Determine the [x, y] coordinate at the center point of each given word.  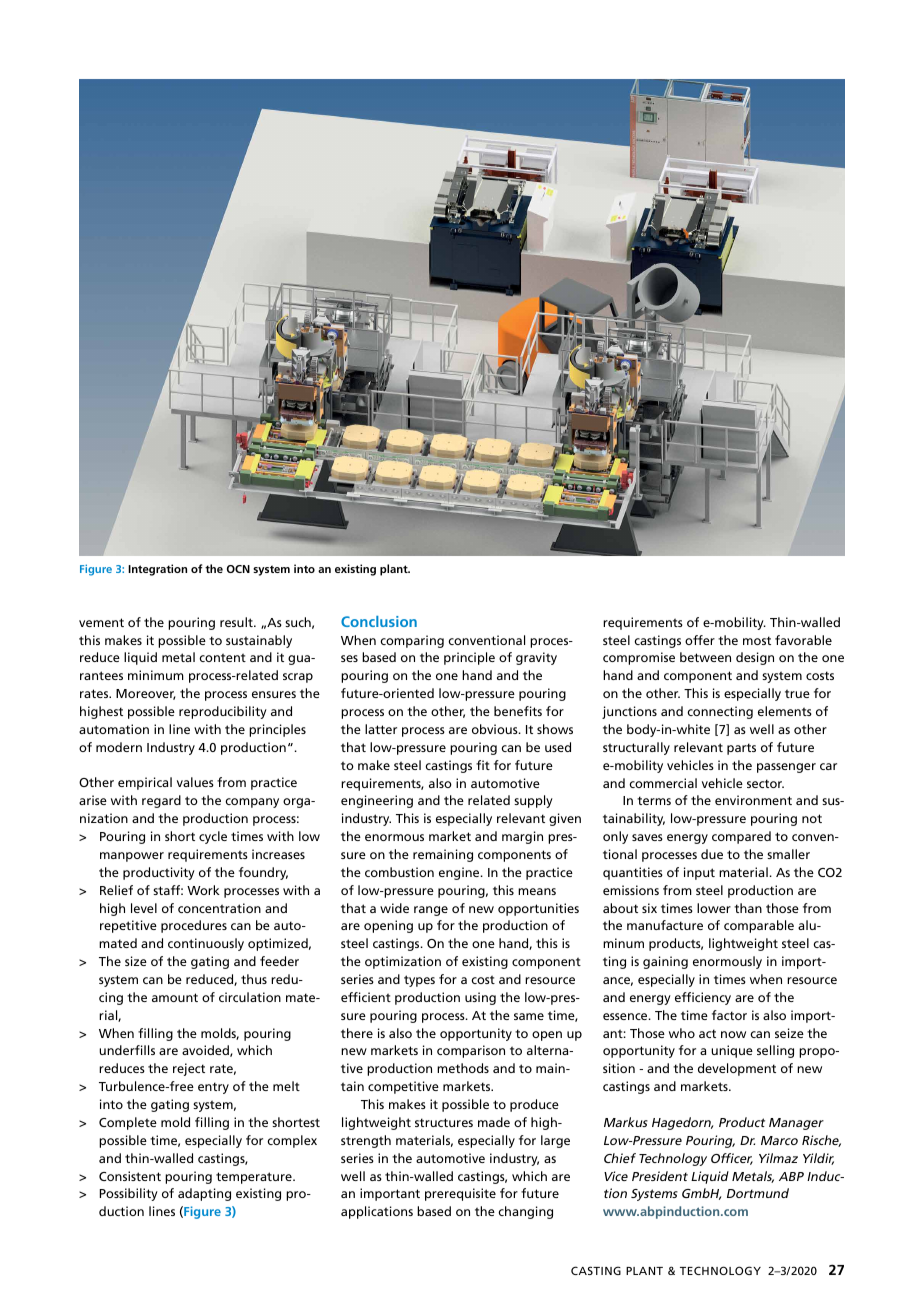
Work [203, 890]
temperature [255, 1178]
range [431, 911]
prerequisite [460, 1194]
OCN [238, 569]
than [748, 908]
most [757, 640]
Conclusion [379, 621]
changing [525, 1212]
